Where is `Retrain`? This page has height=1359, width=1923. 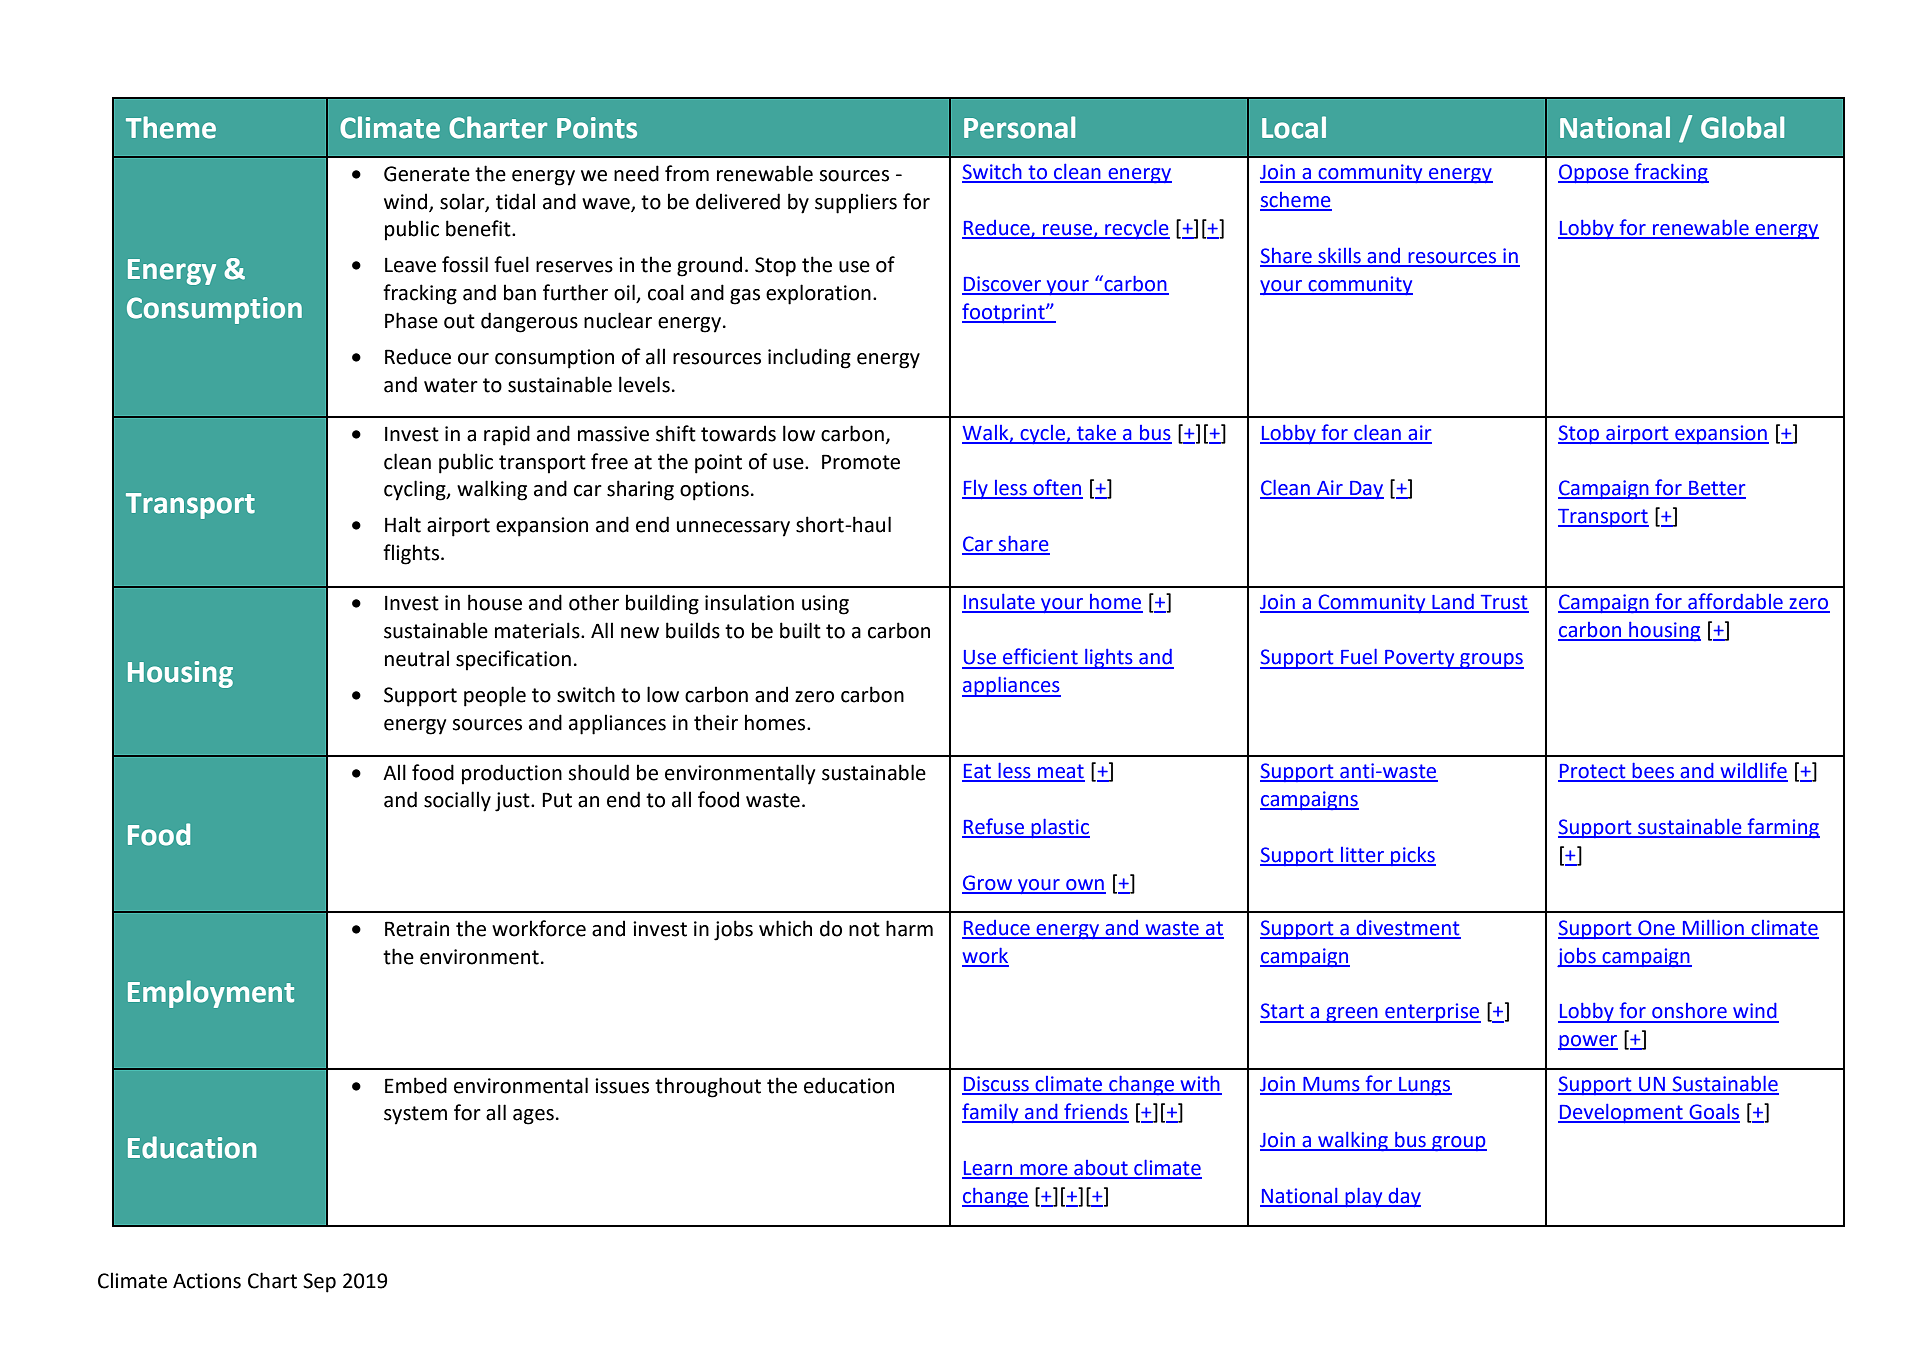
Retrain is located at coordinates (417, 929).
